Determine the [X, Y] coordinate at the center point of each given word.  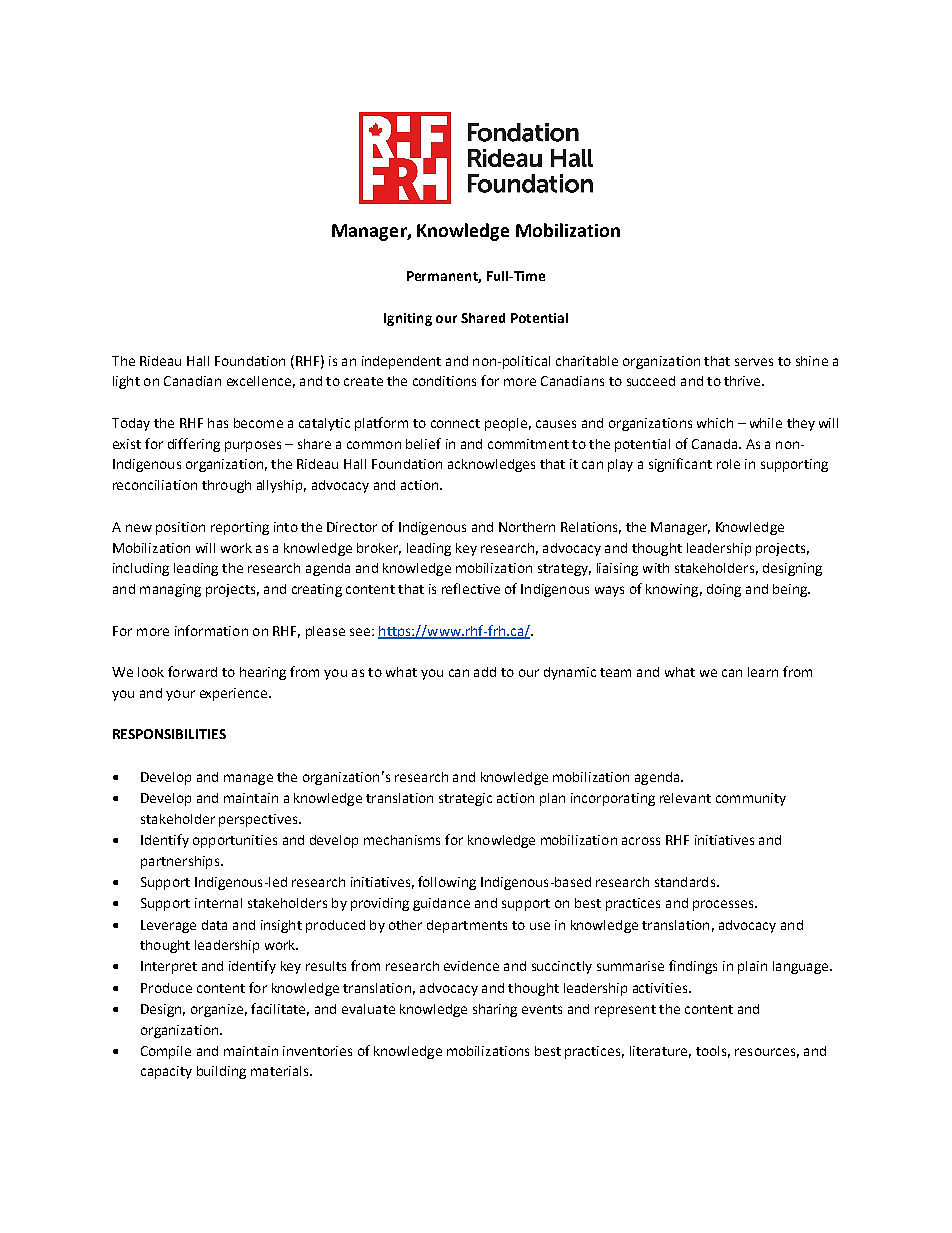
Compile [166, 1052]
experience [235, 694]
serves [754, 362]
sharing [495, 1010]
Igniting [408, 319]
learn [763, 672]
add [485, 672]
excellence [259, 381]
